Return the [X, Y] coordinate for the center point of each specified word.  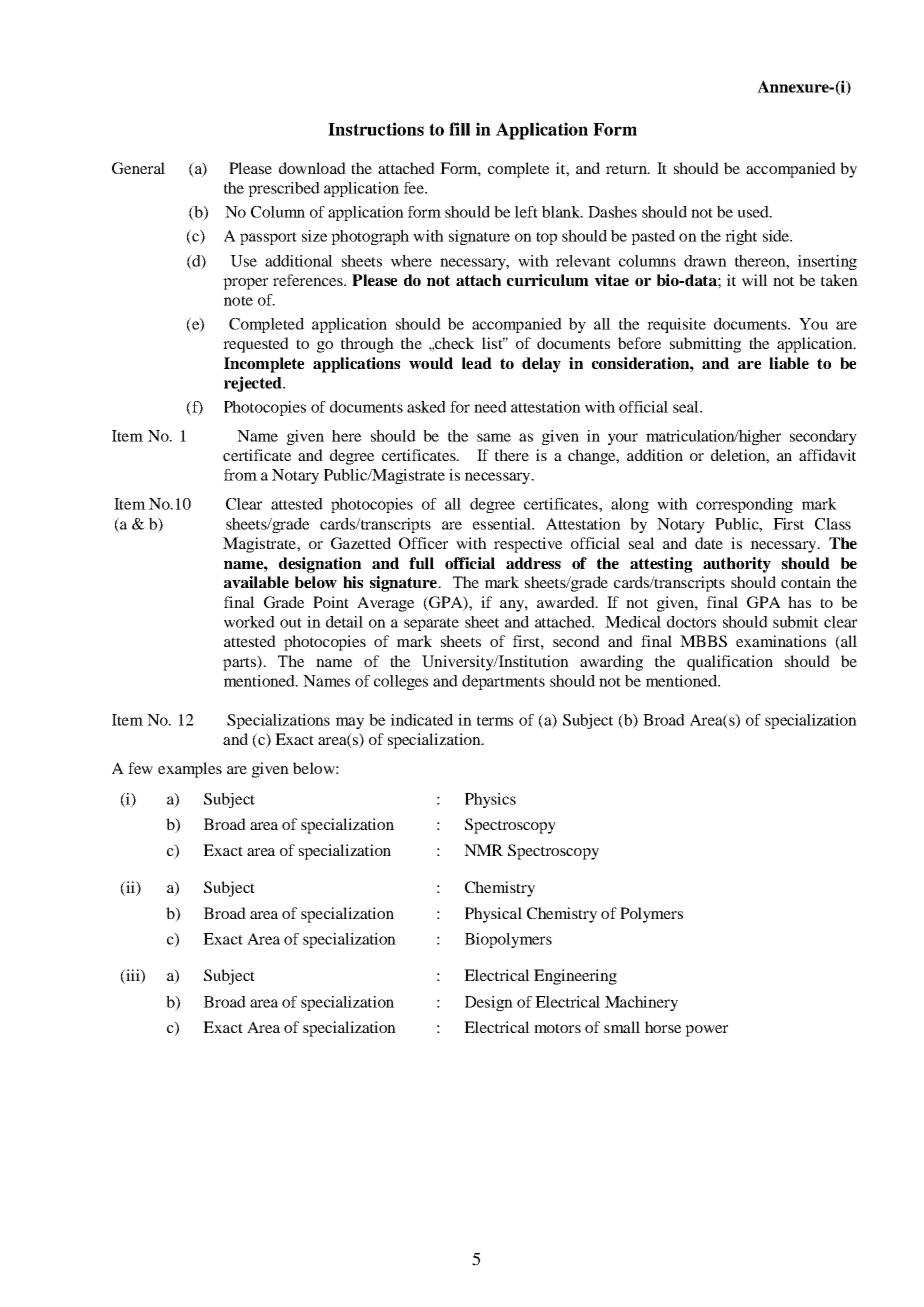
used [754, 212]
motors [557, 1028]
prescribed [284, 189]
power [706, 1031]
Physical [493, 915]
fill [459, 129]
